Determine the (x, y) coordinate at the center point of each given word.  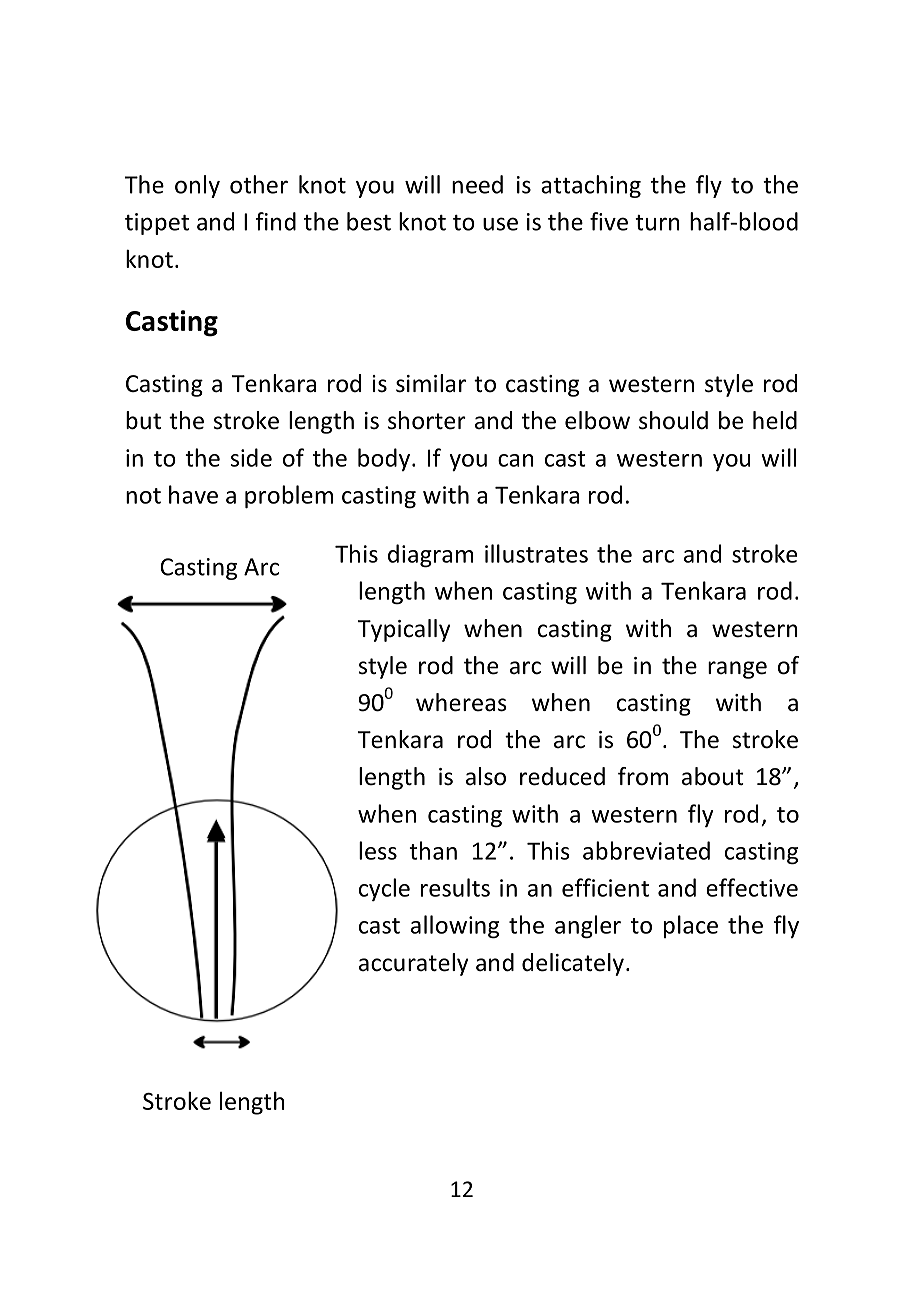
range (737, 670)
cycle (384, 889)
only (197, 186)
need (477, 184)
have (193, 494)
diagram (431, 555)
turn (657, 223)
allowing (455, 926)
